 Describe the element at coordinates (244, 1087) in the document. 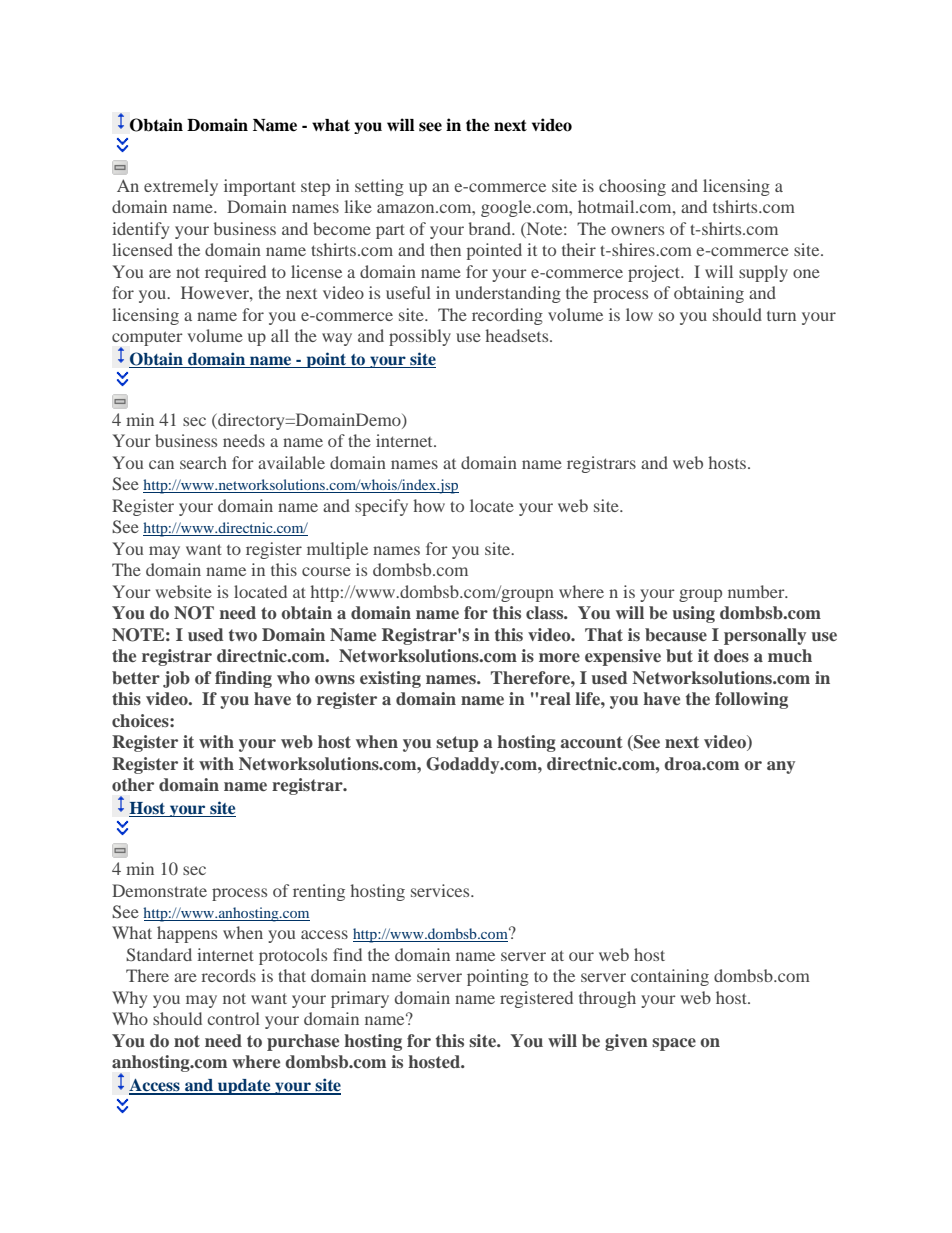

I see `update` at that location.
